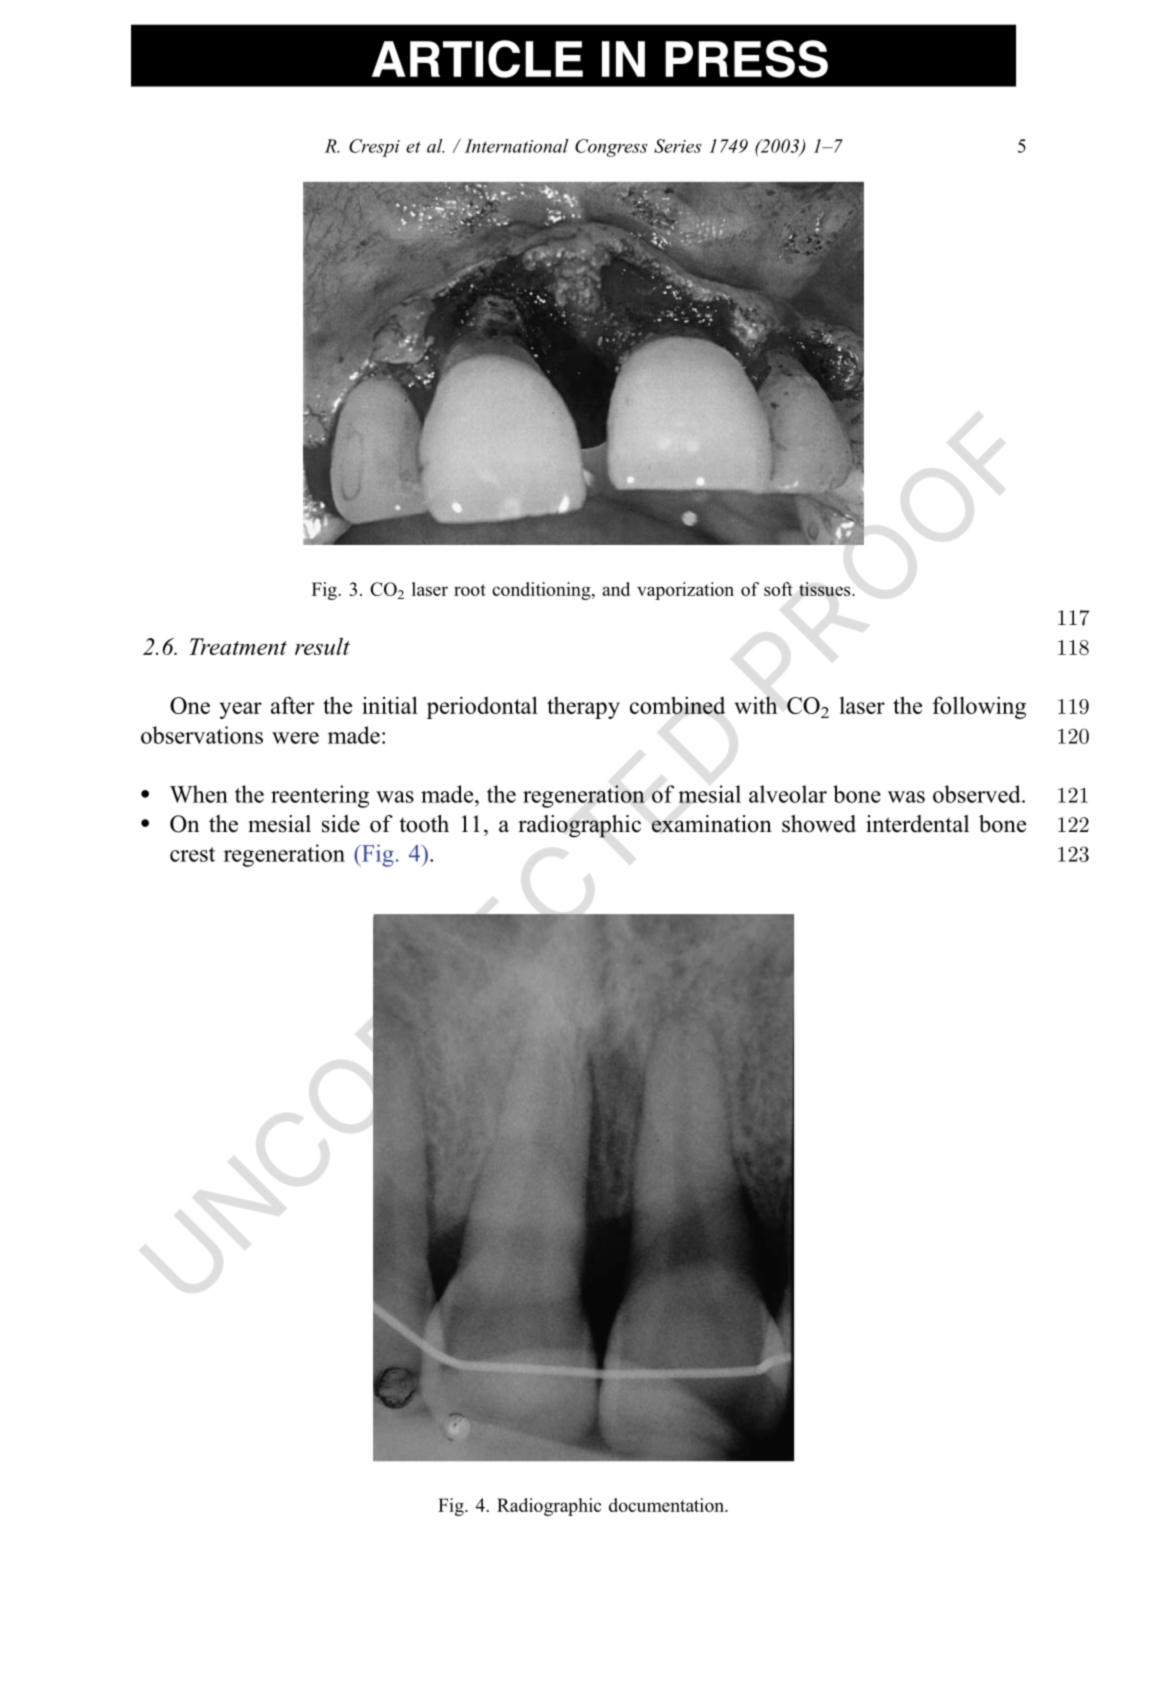 The height and width of the screenshot is (1681, 1157). I want to click on interdental, so click(917, 824).
